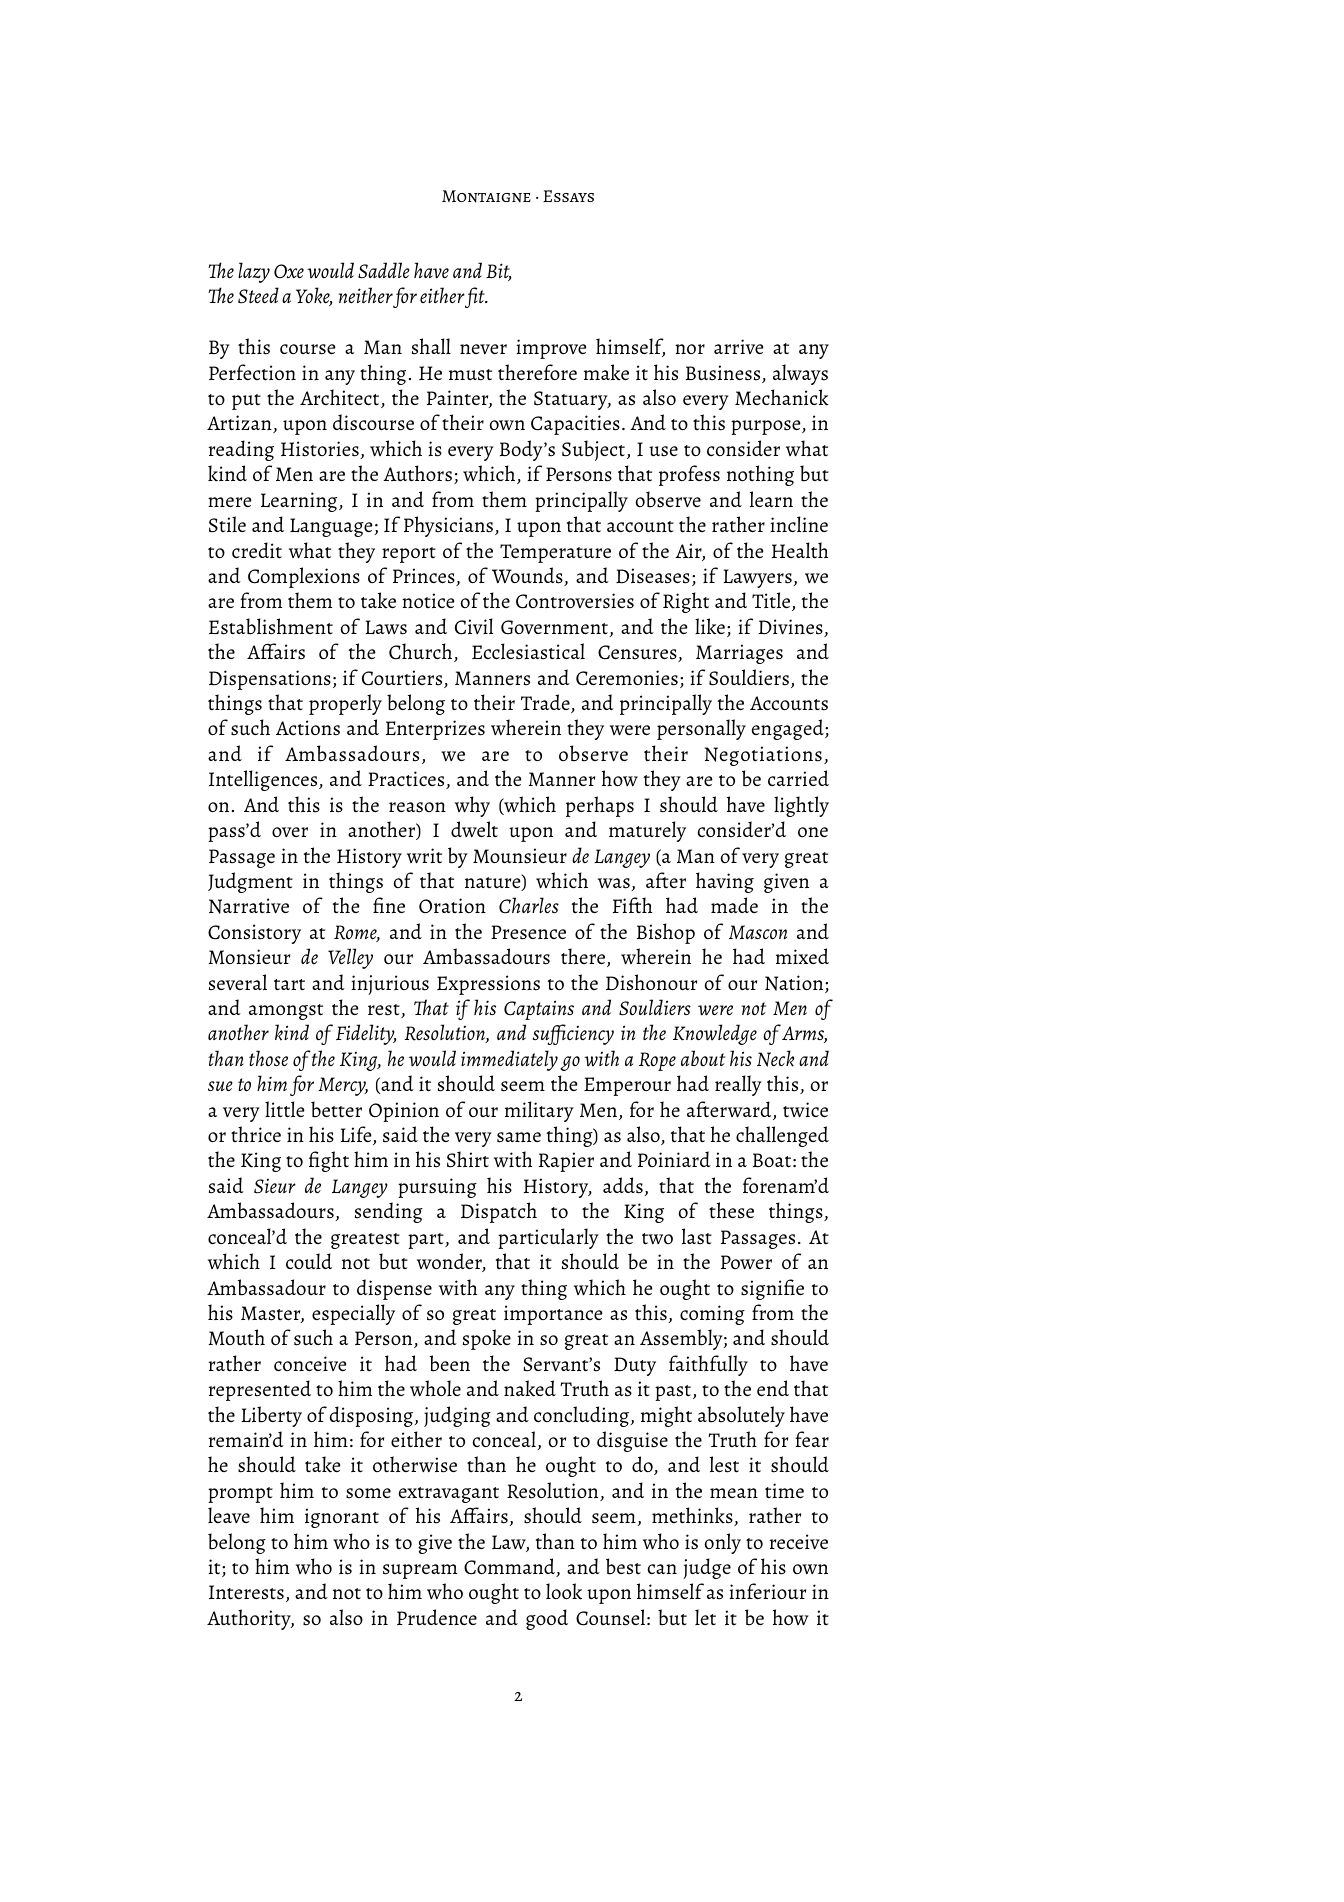 The height and width of the screenshot is (1902, 1344). Describe the element at coordinates (739, 346) in the screenshot. I see `arrive` at that location.
